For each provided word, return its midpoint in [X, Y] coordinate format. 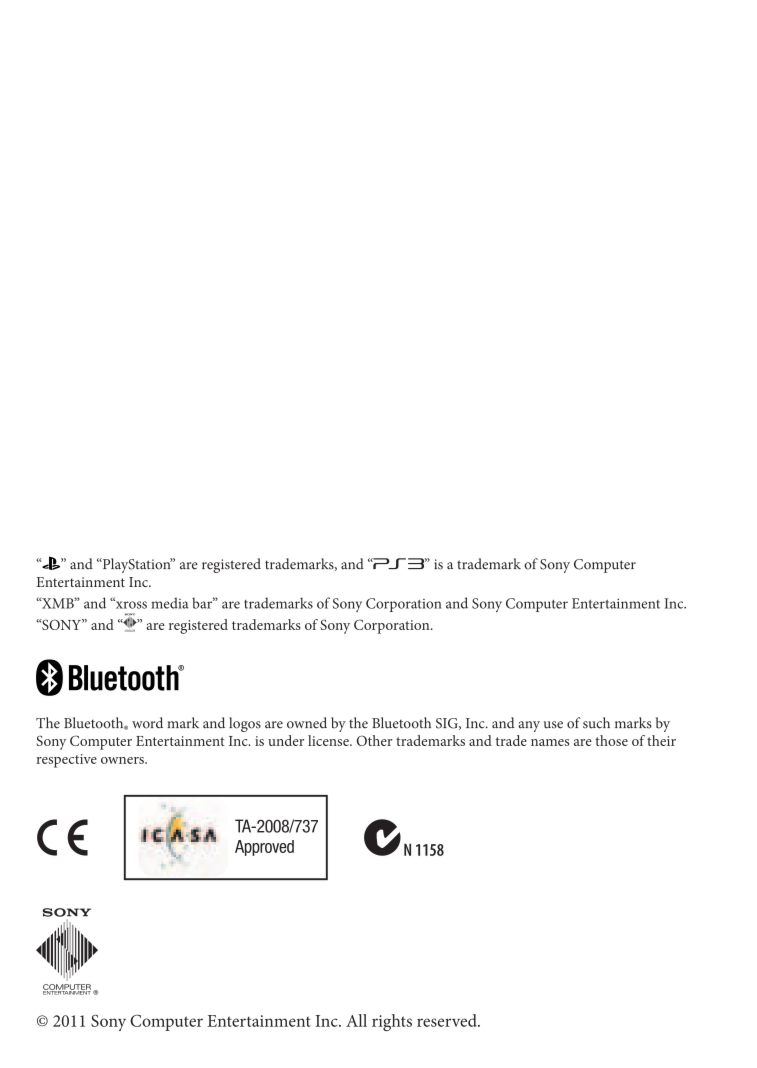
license [329, 740]
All [356, 1020]
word [147, 723]
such [596, 723]
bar [203, 603]
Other [375, 740]
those [611, 740]
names [550, 742]
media [170, 603]
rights [392, 1022]
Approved [264, 848]
